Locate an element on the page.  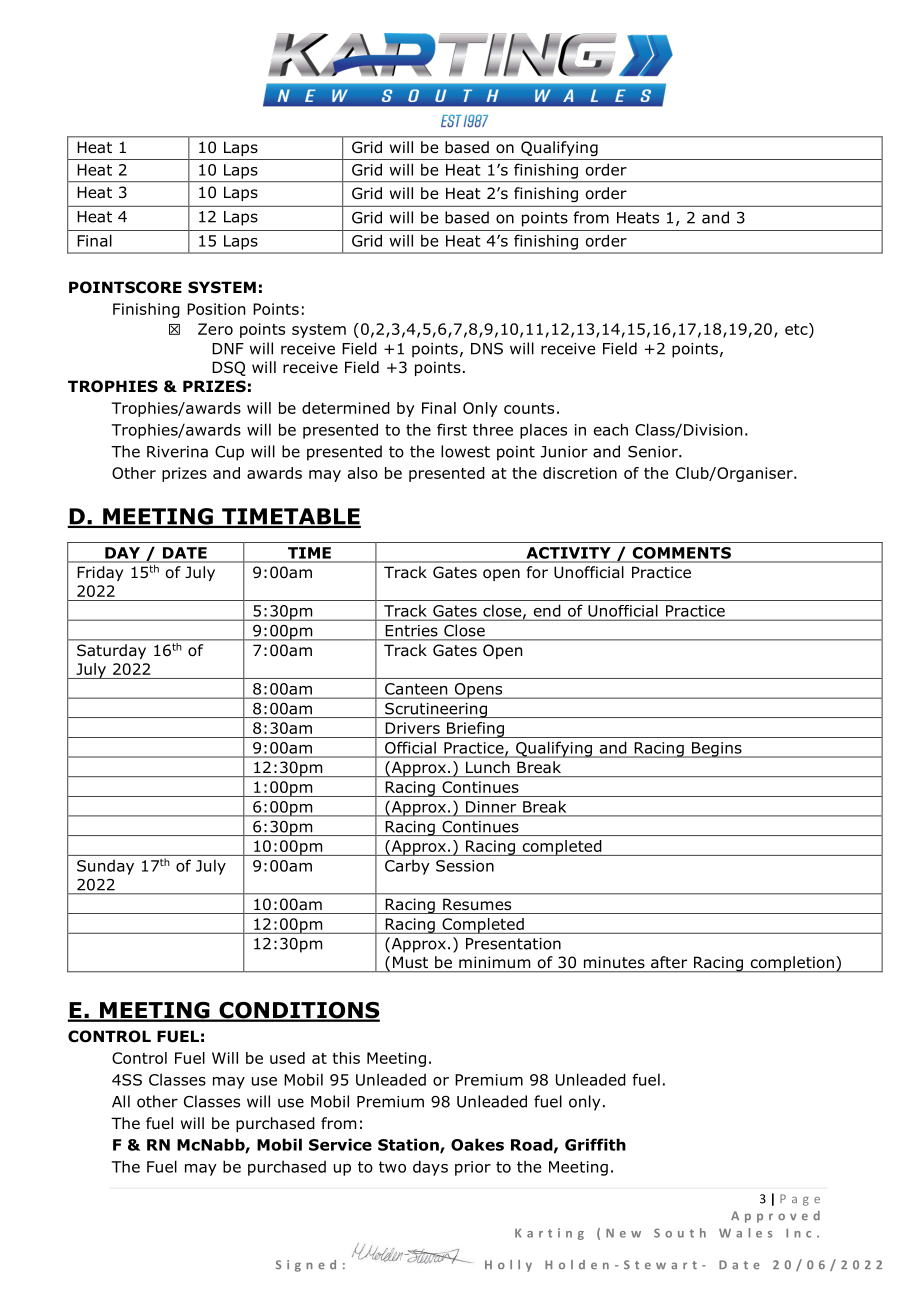
etc is located at coordinates (797, 329).
